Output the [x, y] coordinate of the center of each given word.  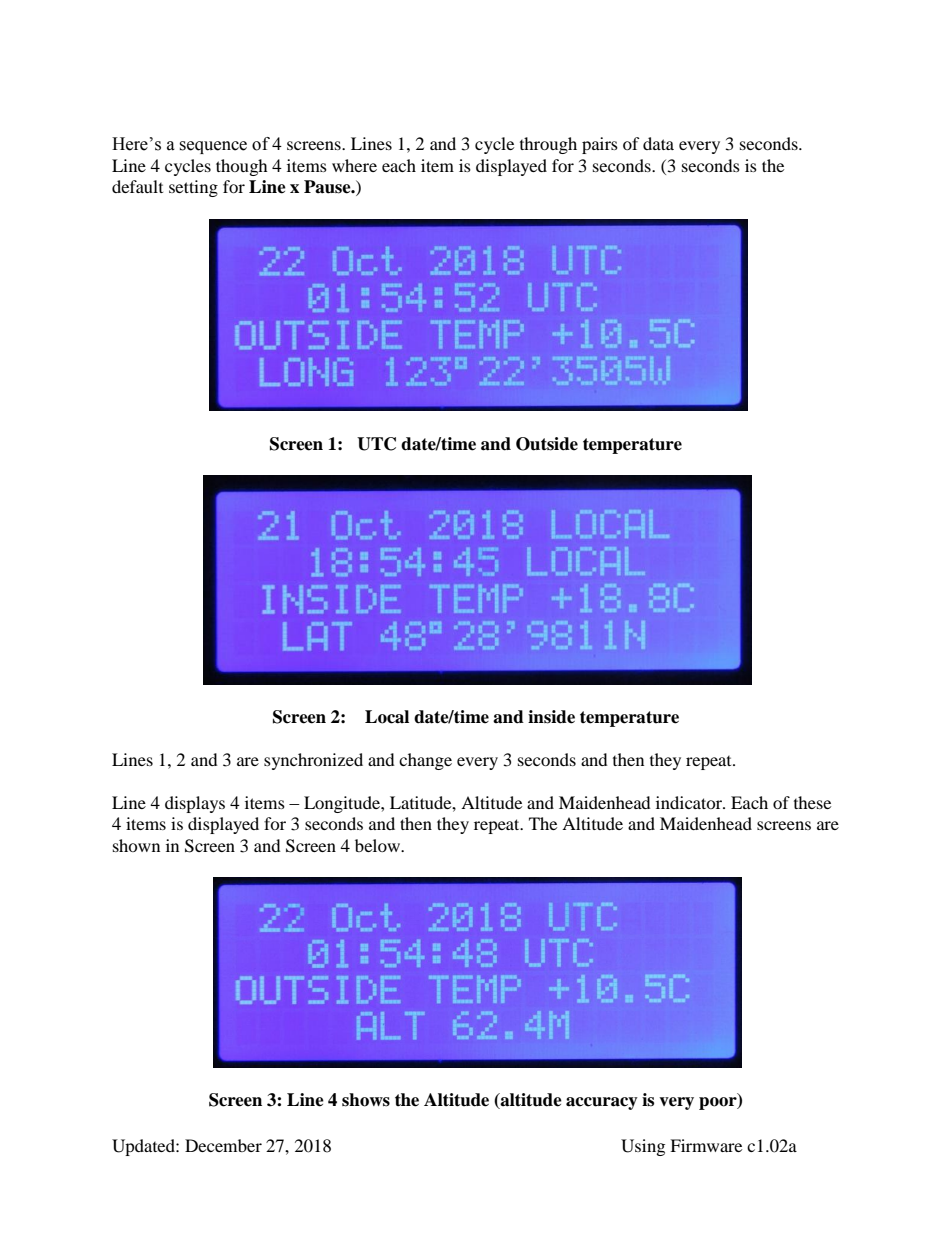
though [242, 167]
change [425, 761]
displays [195, 804]
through [548, 145]
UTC [376, 444]
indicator [690, 802]
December [223, 1145]
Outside [547, 444]
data [658, 143]
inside [551, 717]
